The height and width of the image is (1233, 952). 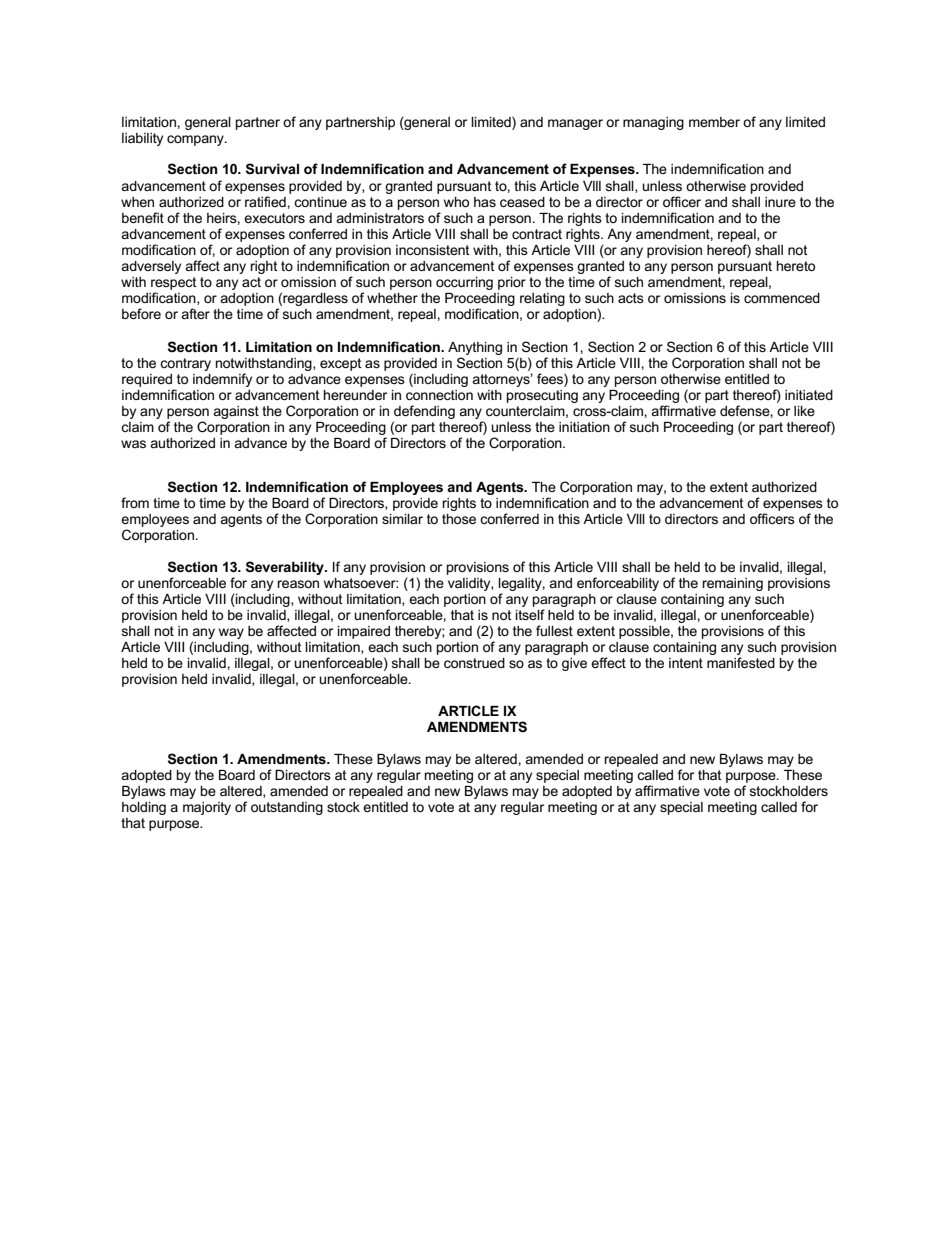 What do you see at coordinates (575, 124) in the image?
I see `manager` at bounding box center [575, 124].
